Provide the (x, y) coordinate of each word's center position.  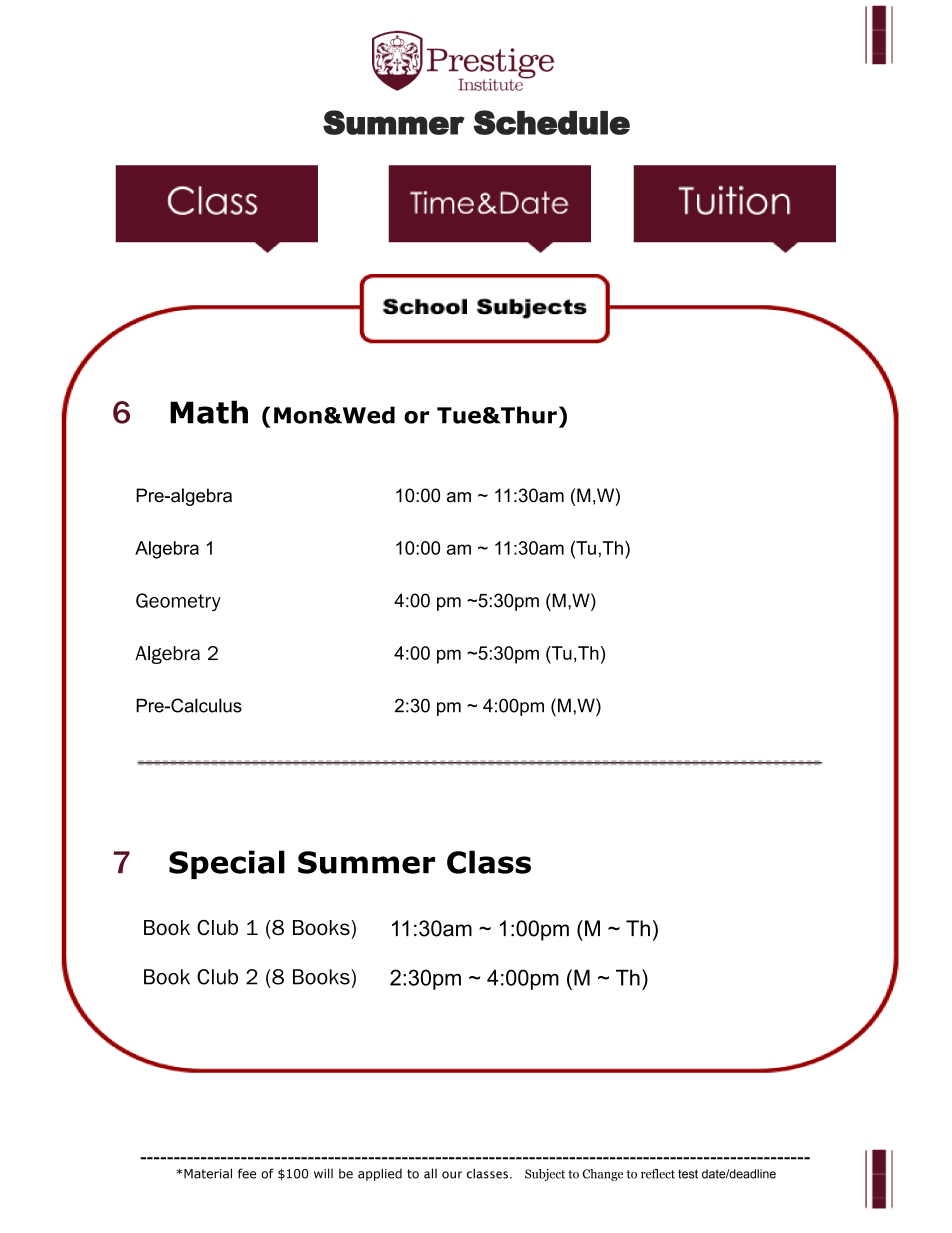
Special (227, 864)
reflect (658, 1174)
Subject (545, 1175)
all (430, 1173)
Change (603, 1175)
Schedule (551, 122)
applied (380, 1174)
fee (247, 1173)
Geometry (178, 602)
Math (209, 412)
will (323, 1173)
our (452, 1175)
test (688, 1174)
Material (208, 1173)
